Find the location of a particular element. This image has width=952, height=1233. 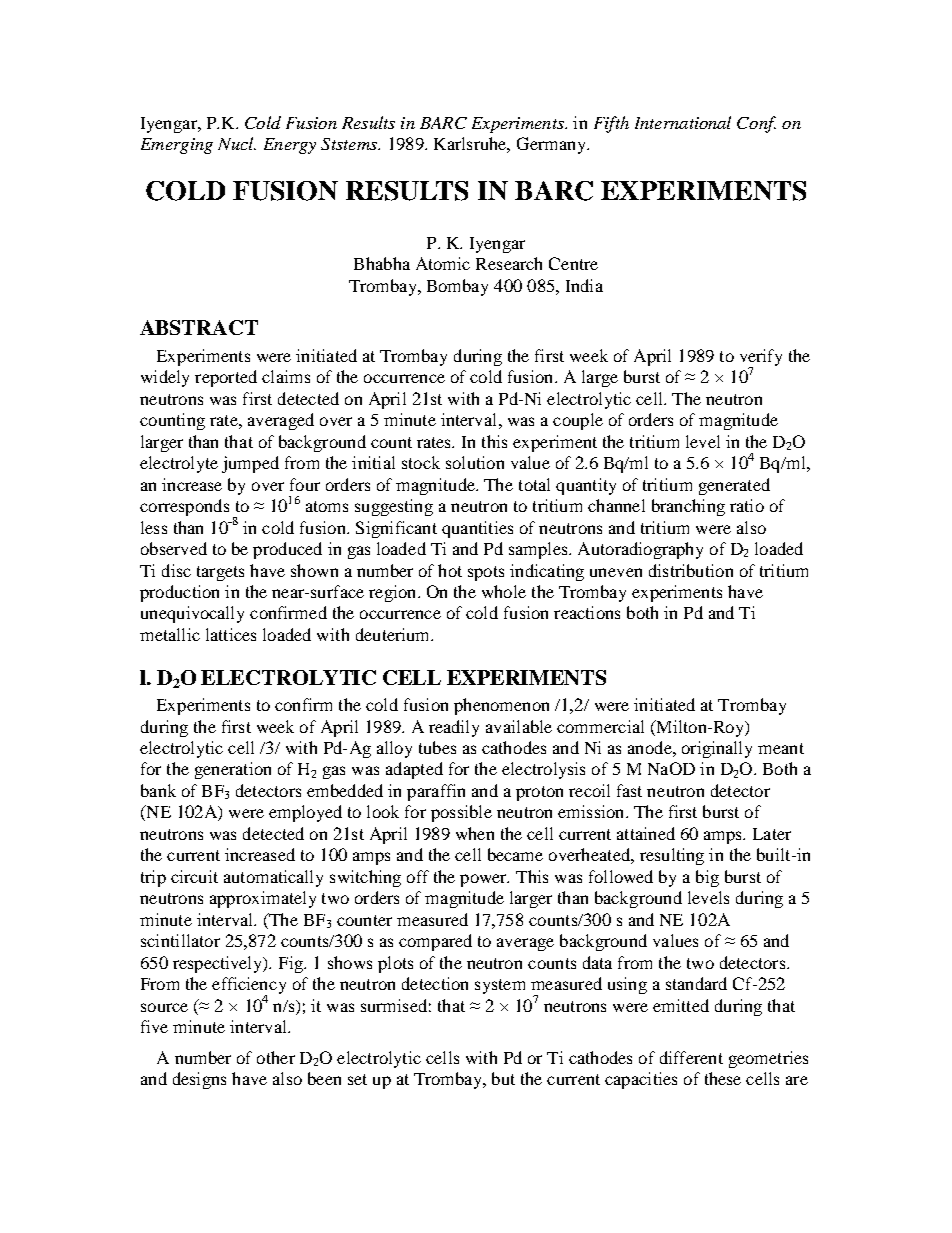

targets is located at coordinates (220, 573).
